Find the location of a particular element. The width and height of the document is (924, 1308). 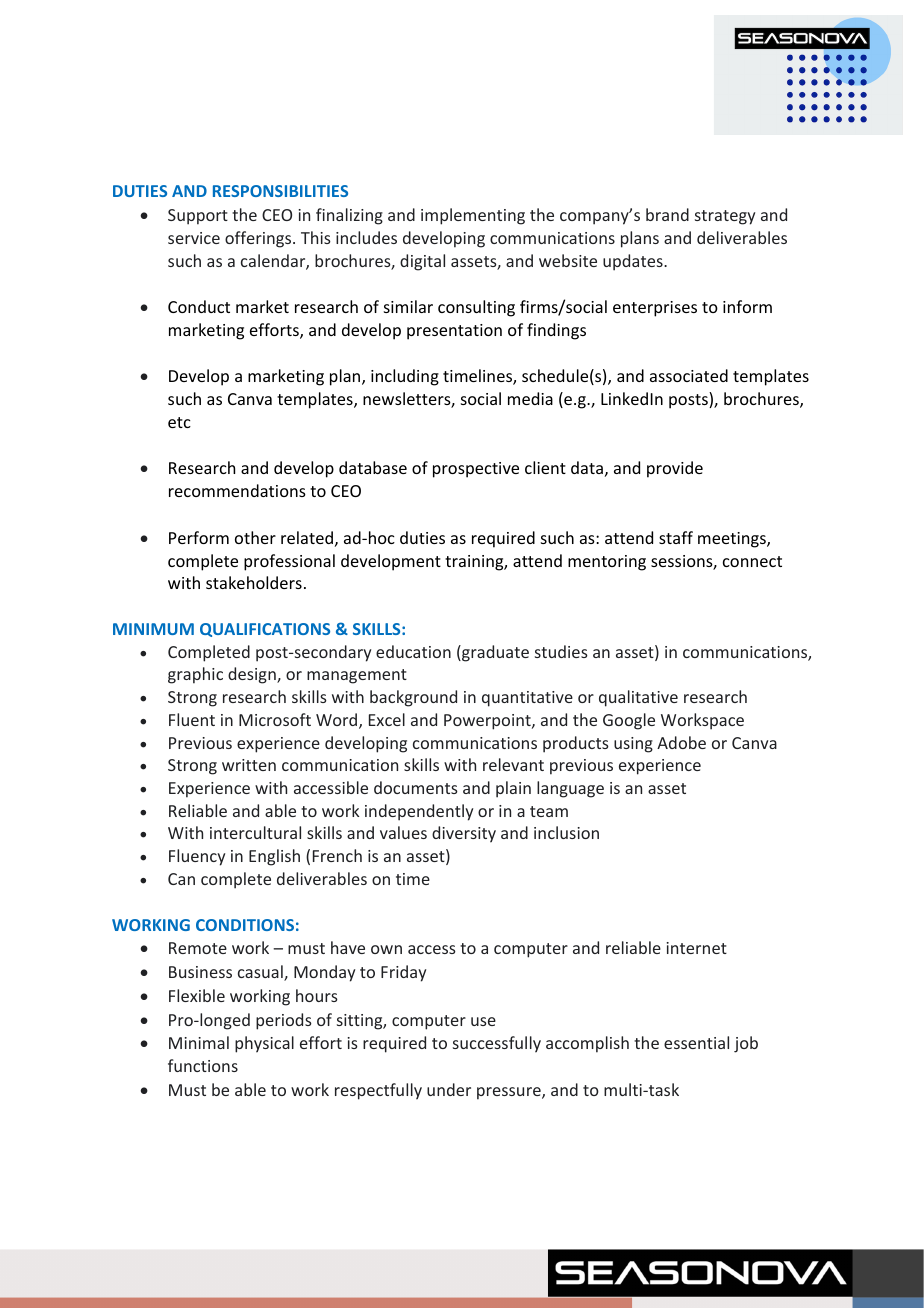

brand is located at coordinates (667, 214).
